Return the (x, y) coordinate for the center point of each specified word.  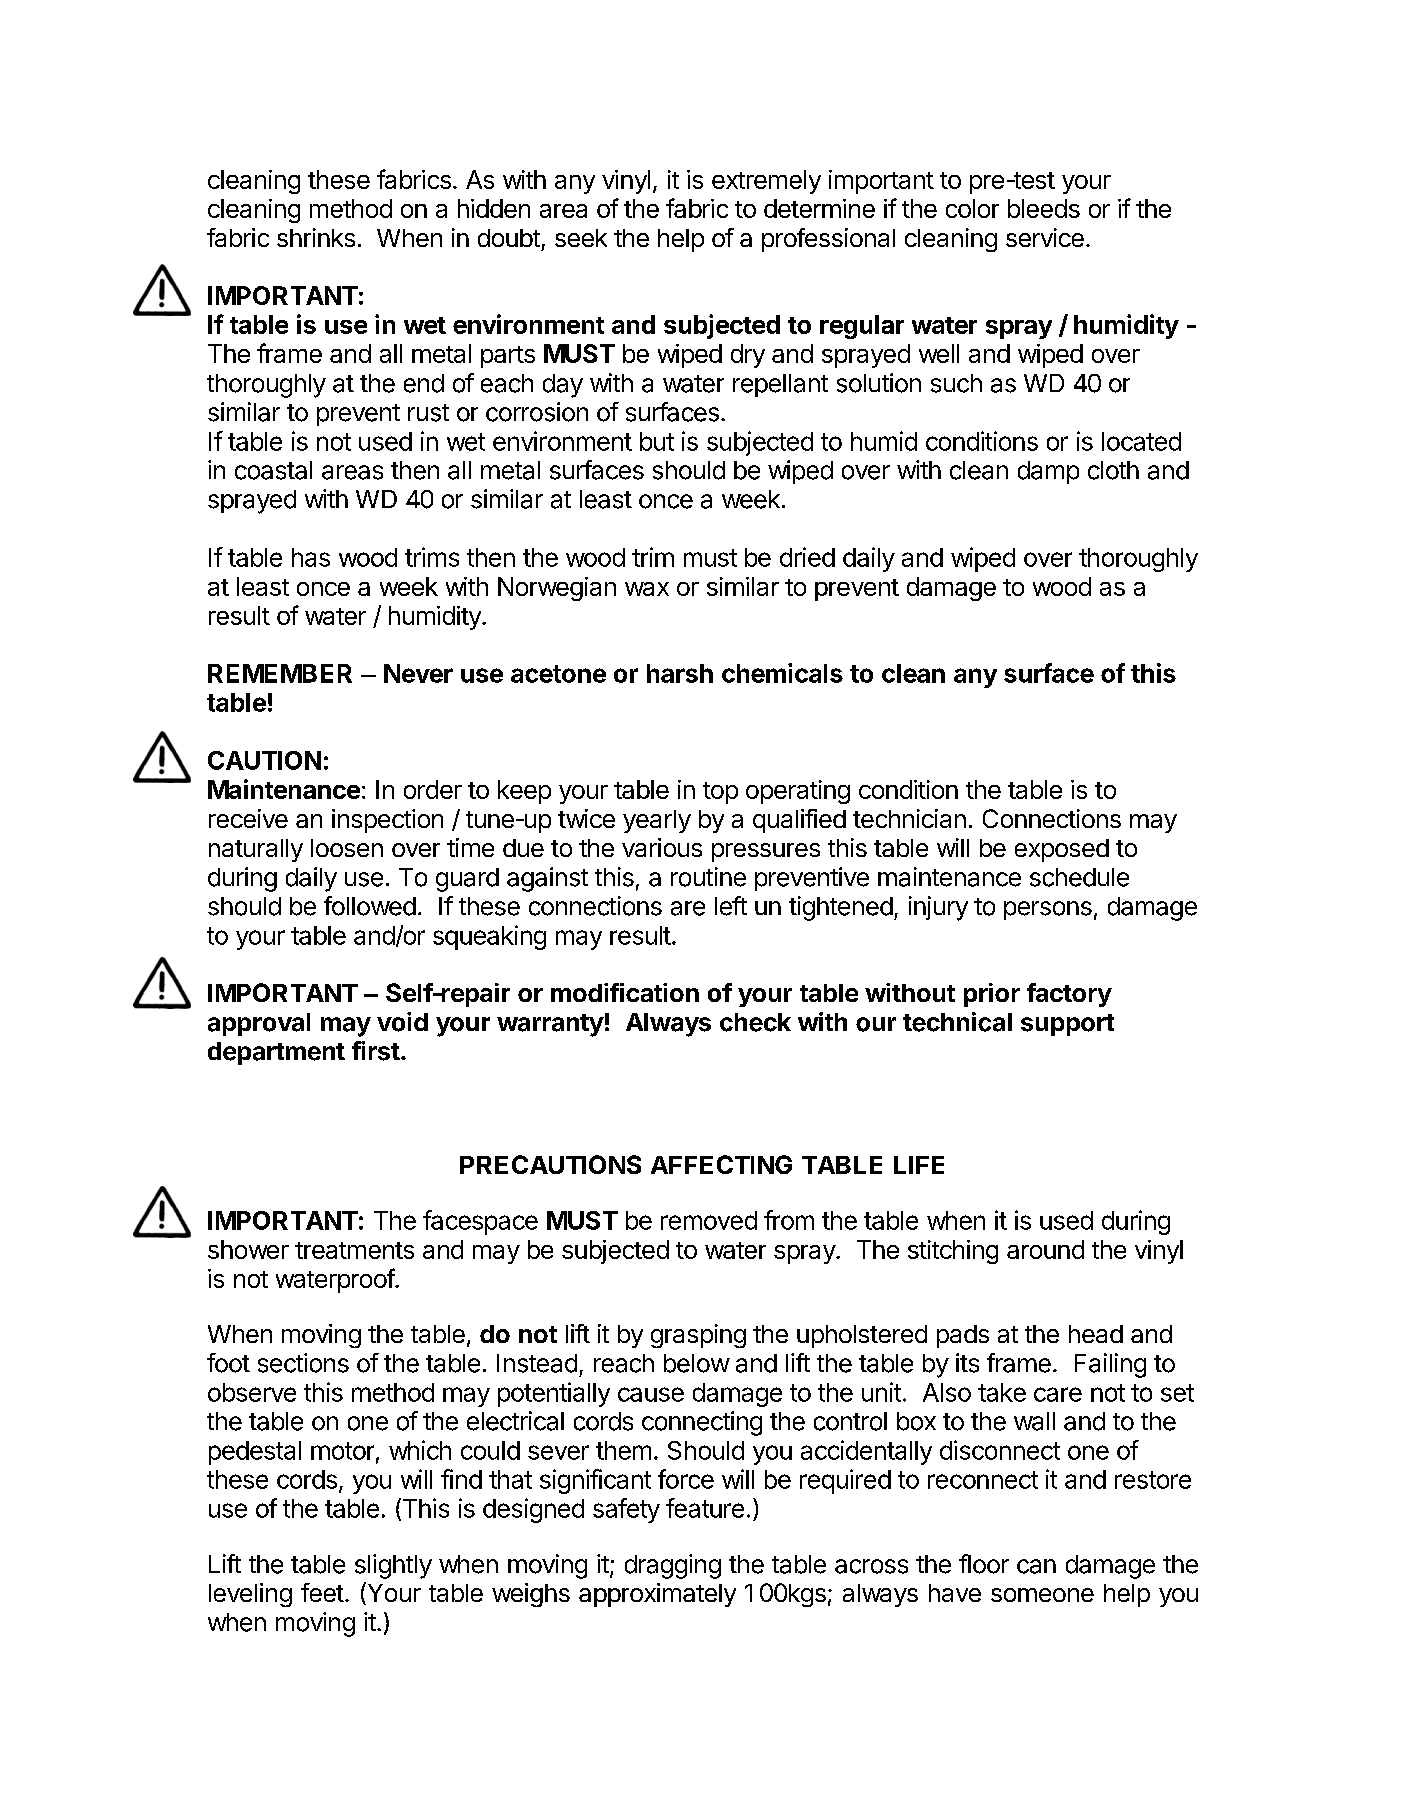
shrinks (316, 237)
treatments (354, 1250)
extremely (766, 182)
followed (370, 906)
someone (1042, 1595)
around (1045, 1249)
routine (708, 877)
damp (1048, 472)
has (311, 557)
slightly (393, 1566)
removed (709, 1220)
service (1045, 237)
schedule (1079, 877)
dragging (673, 1566)
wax (647, 589)
